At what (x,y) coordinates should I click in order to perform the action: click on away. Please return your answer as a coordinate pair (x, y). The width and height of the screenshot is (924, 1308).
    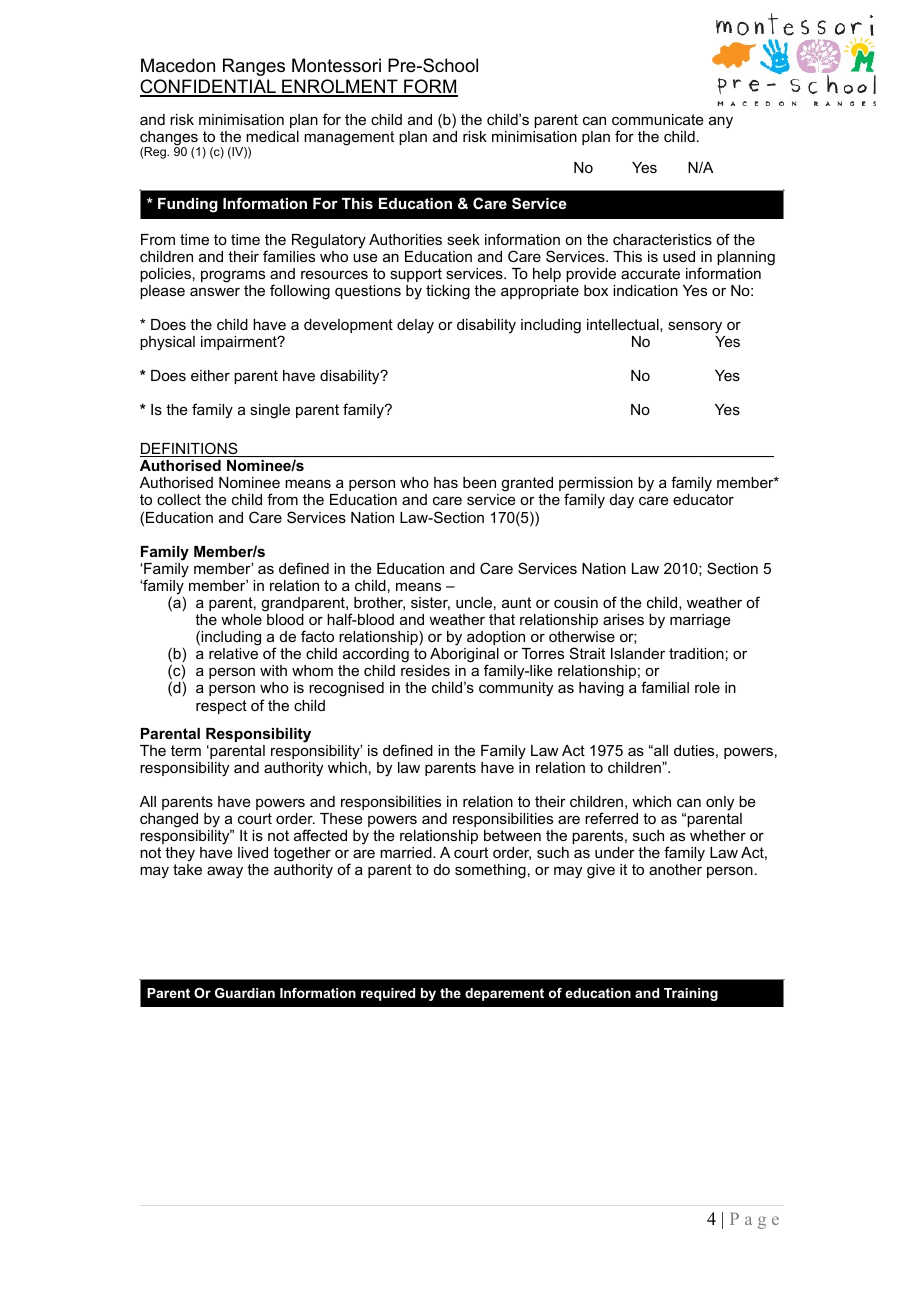
    Looking at the image, I should click on (225, 872).
